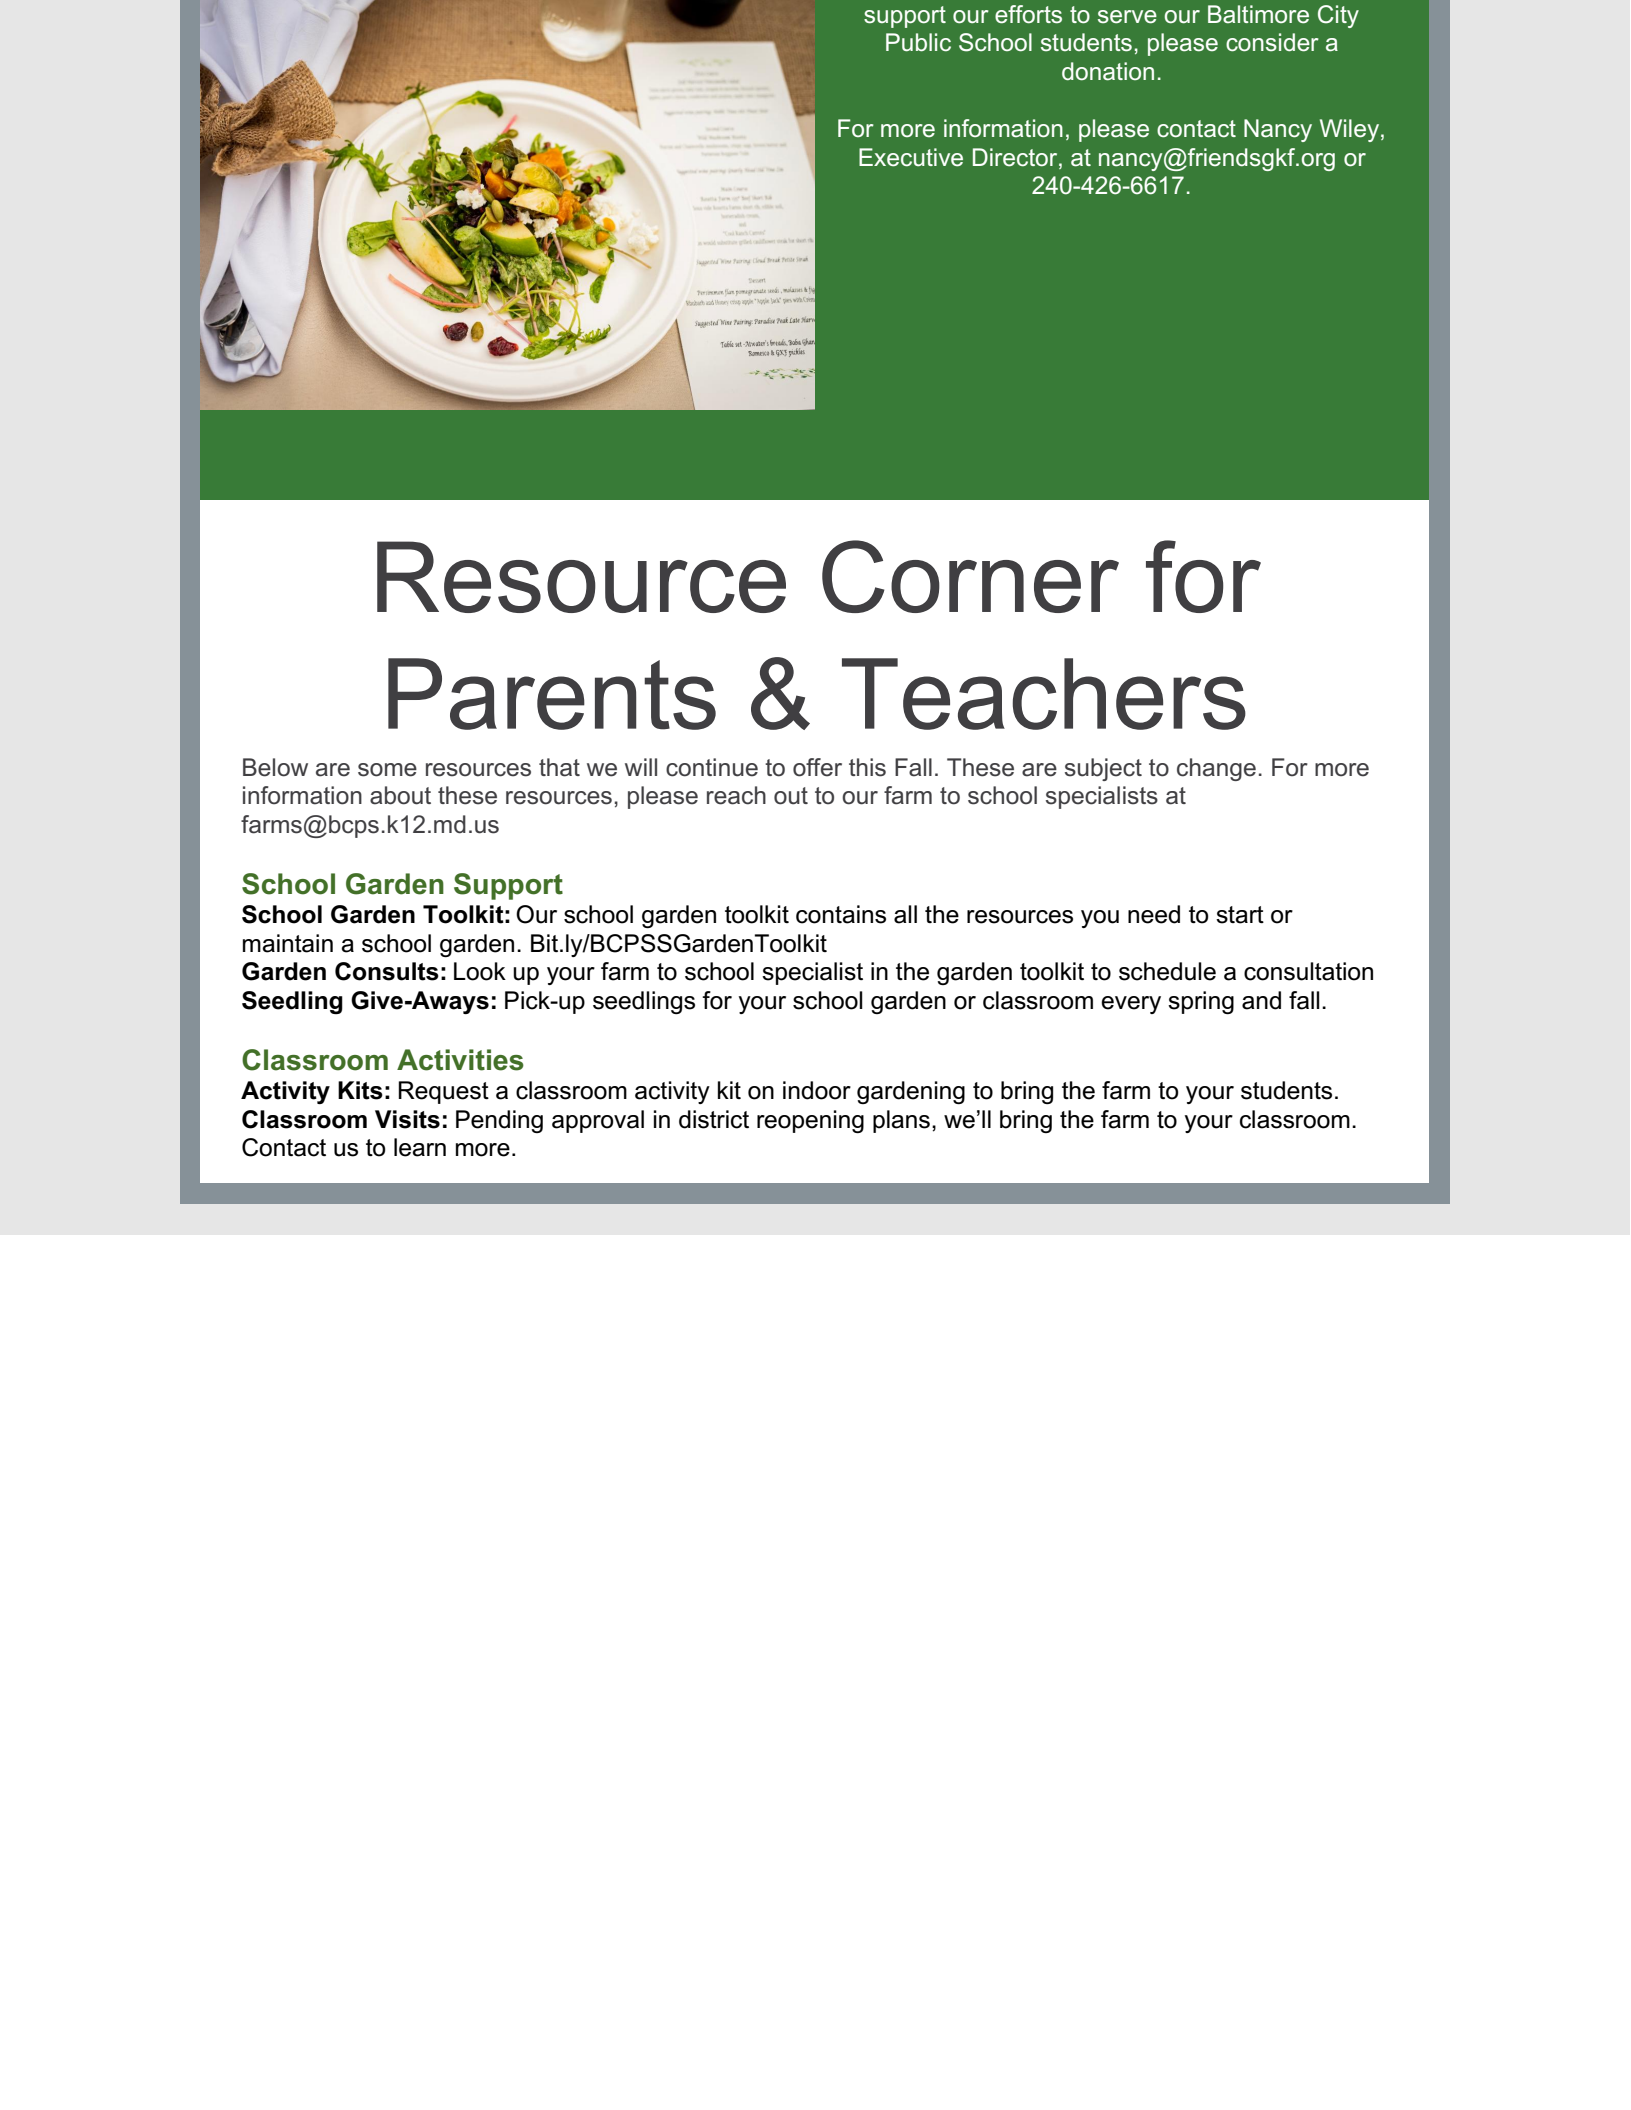 This screenshot has width=1631, height=2110. I want to click on efforts, so click(1028, 14).
